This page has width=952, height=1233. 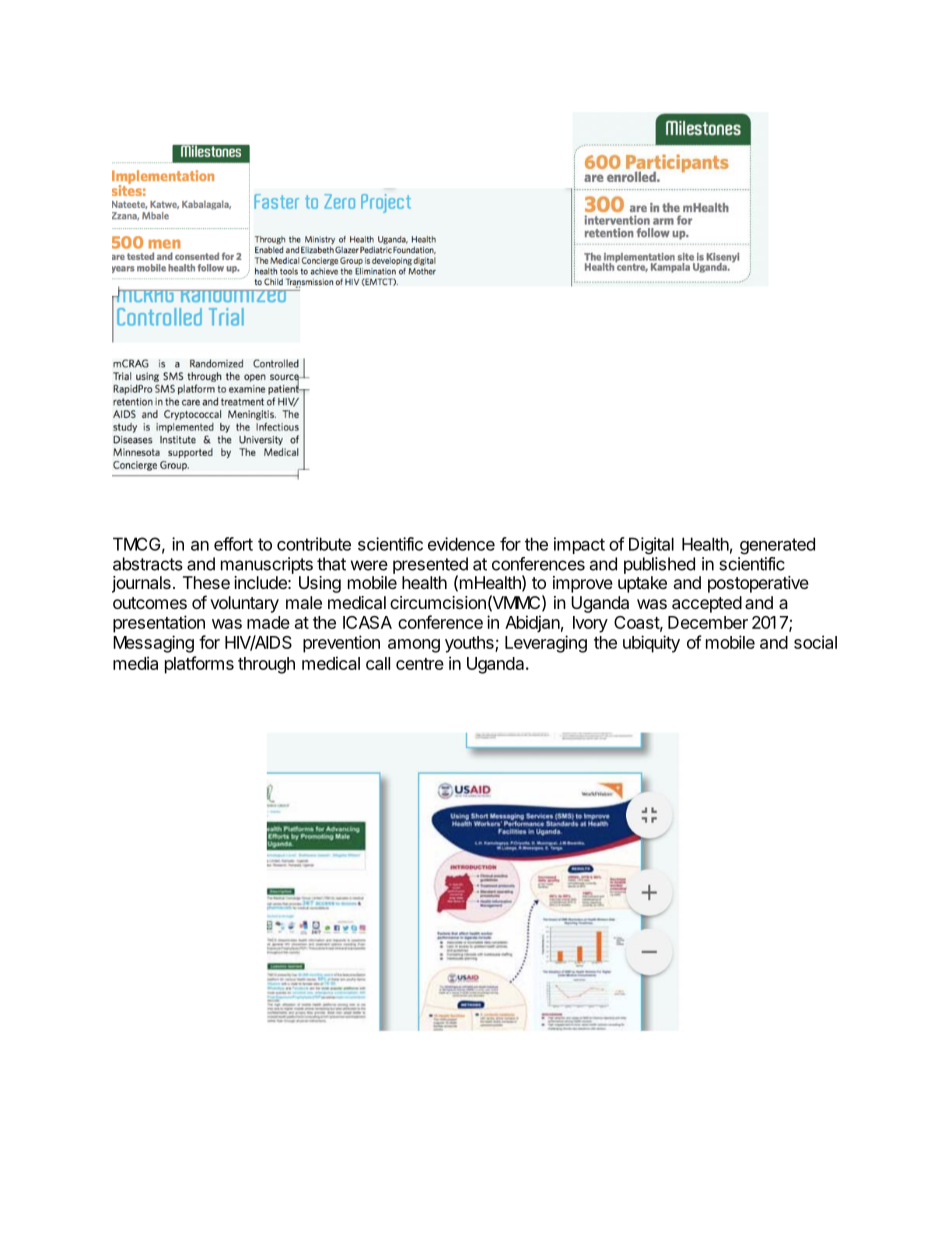 What do you see at coordinates (206, 582) in the page?
I see `These` at bounding box center [206, 582].
